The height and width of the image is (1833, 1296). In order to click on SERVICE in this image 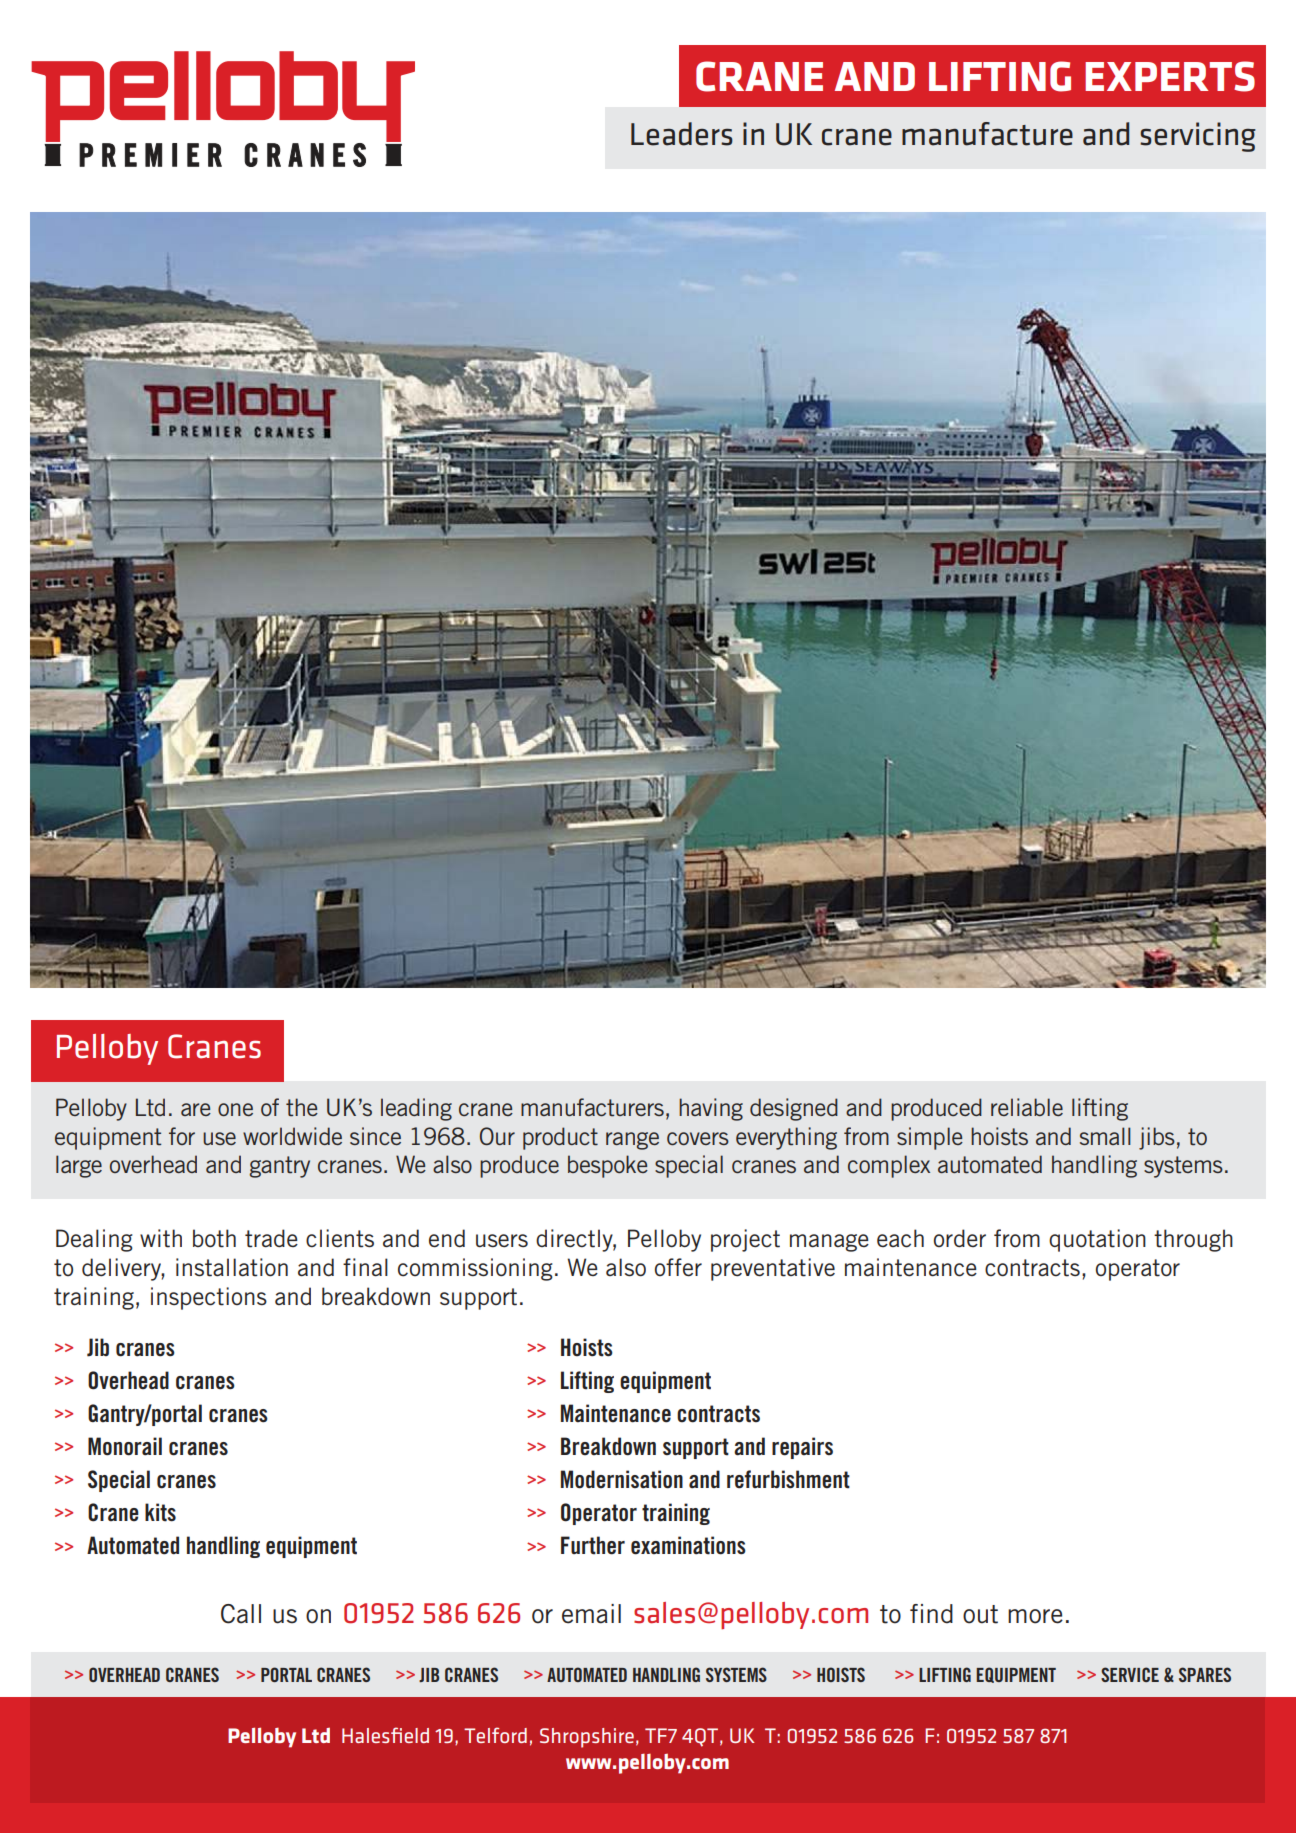, I will do `click(1130, 1674)`.
